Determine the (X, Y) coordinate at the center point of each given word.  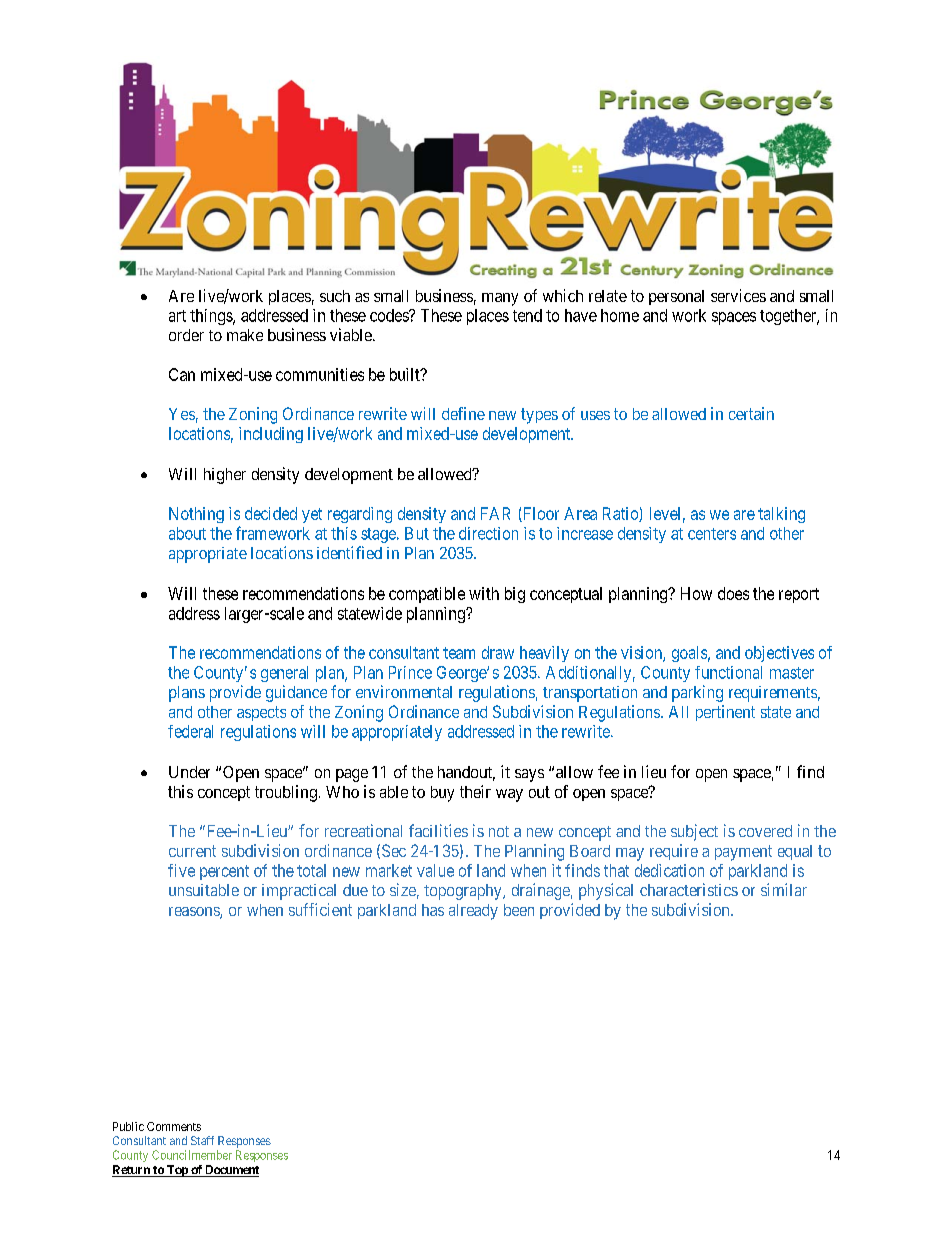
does (733, 593)
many (500, 299)
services (738, 295)
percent (224, 872)
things (212, 317)
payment (743, 853)
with (484, 593)
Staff (202, 1140)
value (435, 870)
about (187, 533)
